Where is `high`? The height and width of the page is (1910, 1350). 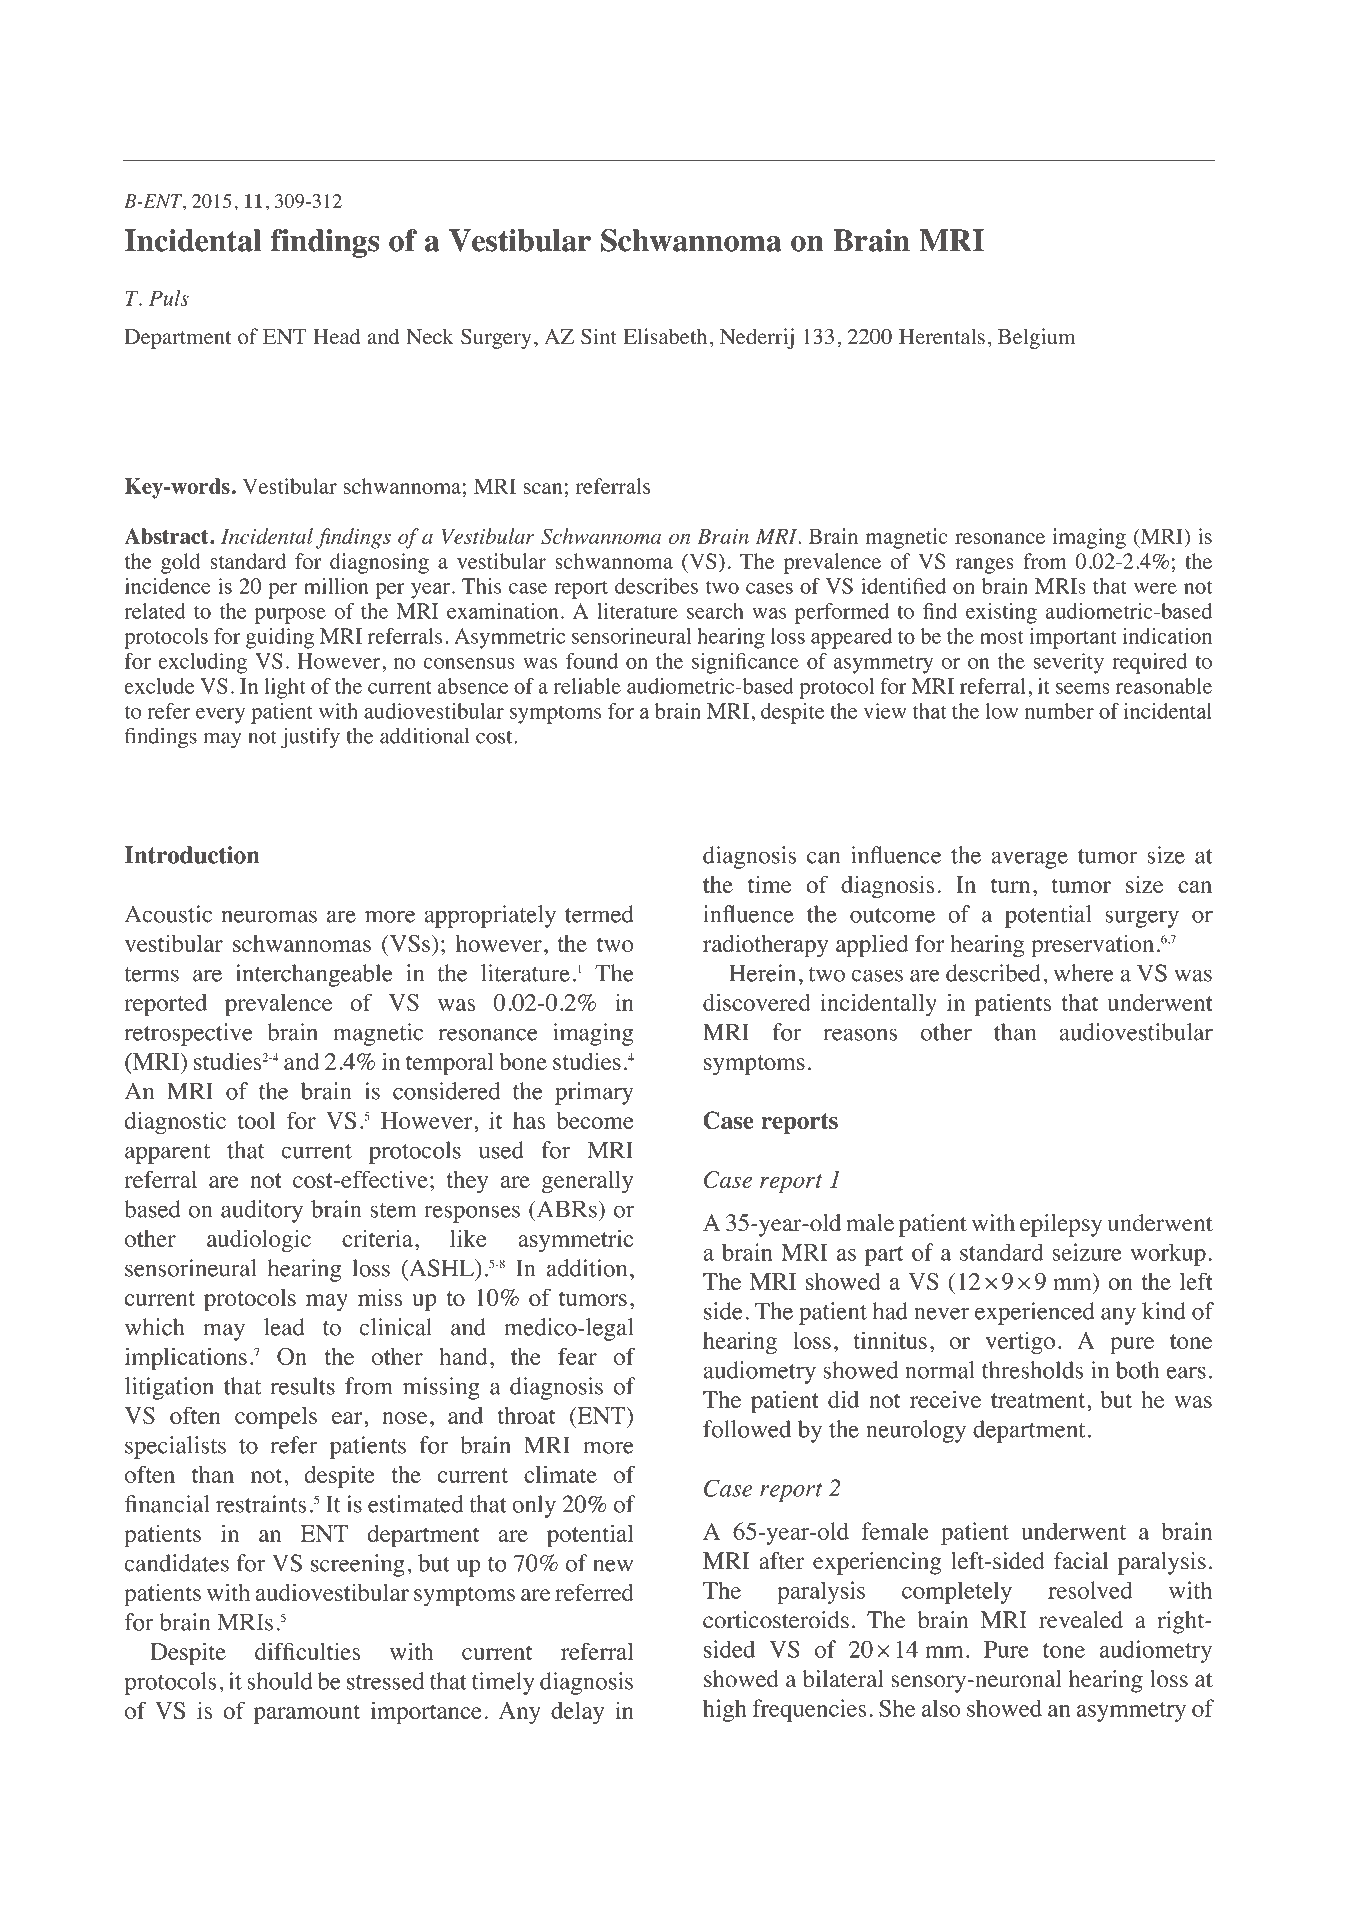 high is located at coordinates (725, 1710).
